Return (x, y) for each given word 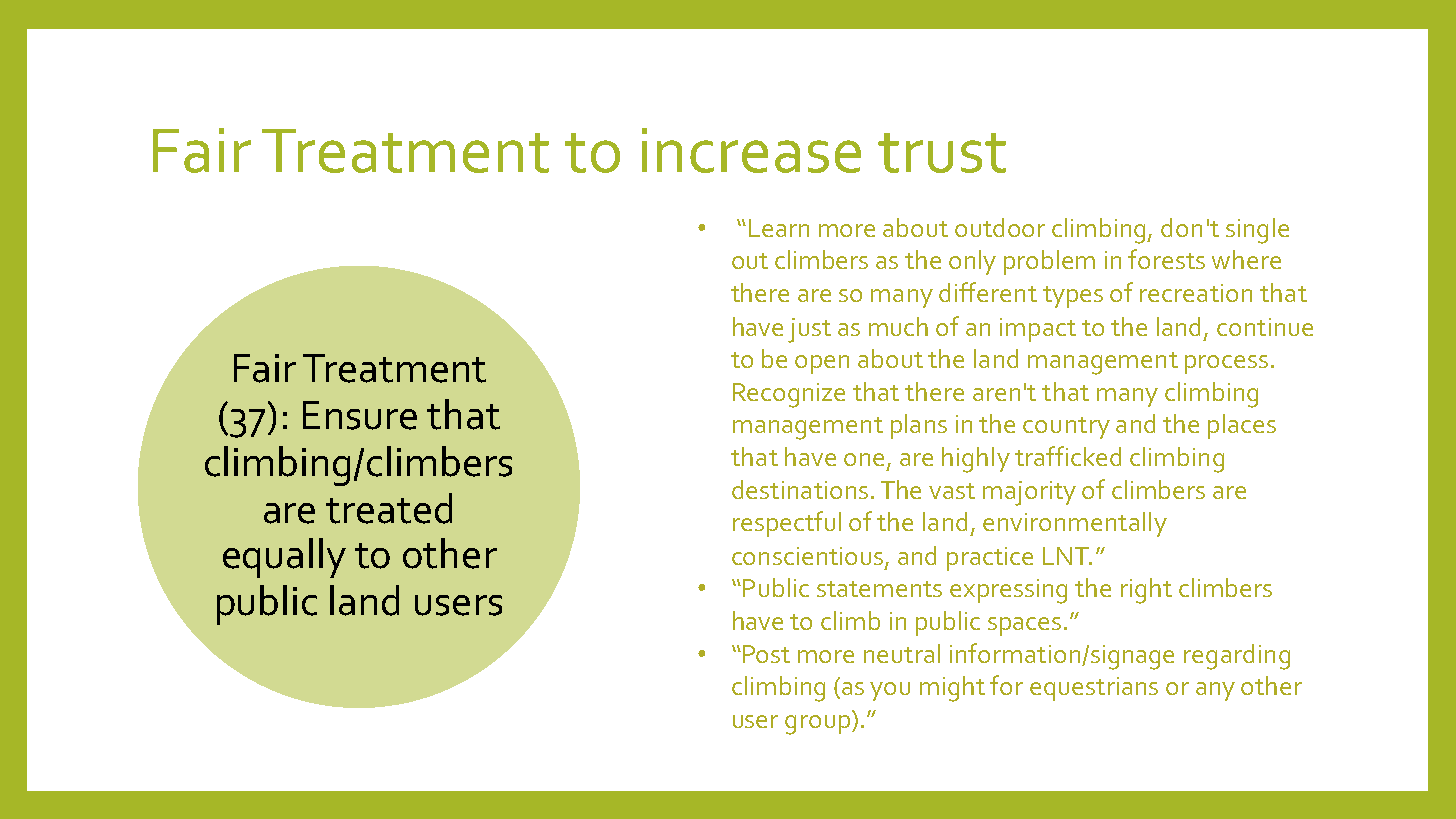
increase (751, 150)
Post (766, 654)
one (864, 459)
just (809, 330)
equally (284, 558)
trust (942, 153)
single (1257, 231)
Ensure (360, 415)
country (1066, 428)
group (817, 725)
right (1146, 591)
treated (389, 508)
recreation (1196, 293)
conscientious (809, 557)
